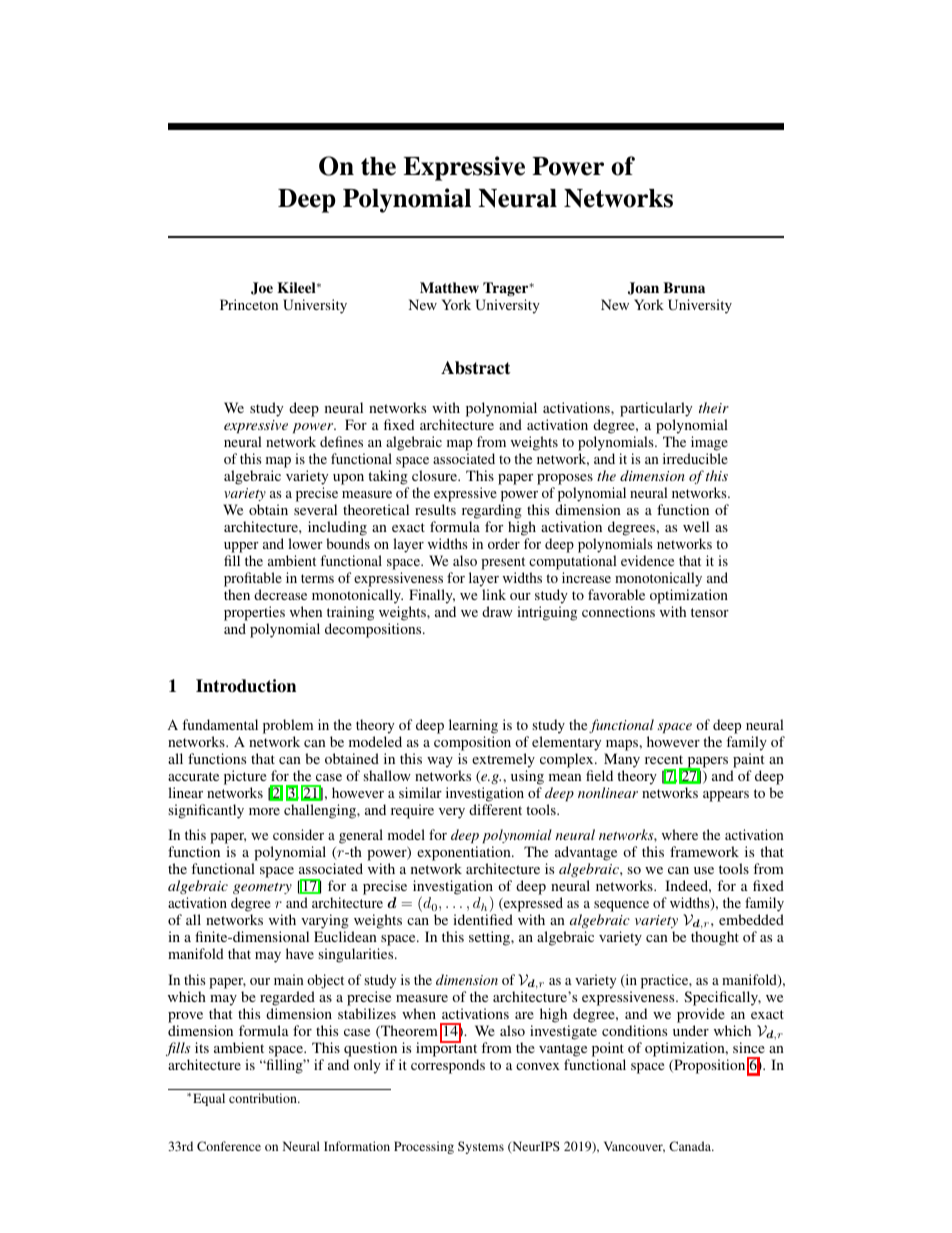 The height and width of the screenshot is (1233, 952). What do you see at coordinates (264, 1098) in the screenshot?
I see `contribution` at bounding box center [264, 1098].
